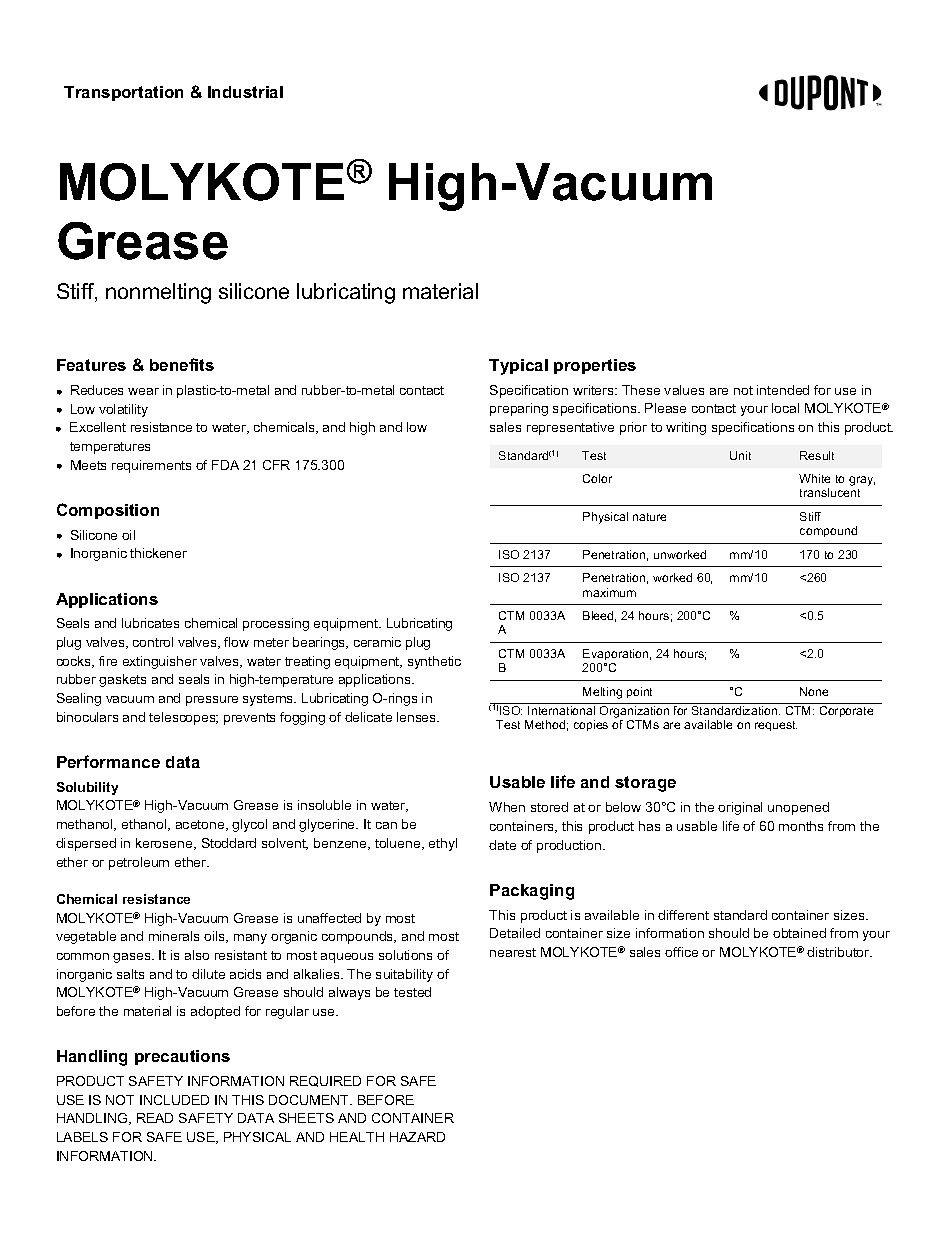  I want to click on HAZARD, so click(417, 1137).
